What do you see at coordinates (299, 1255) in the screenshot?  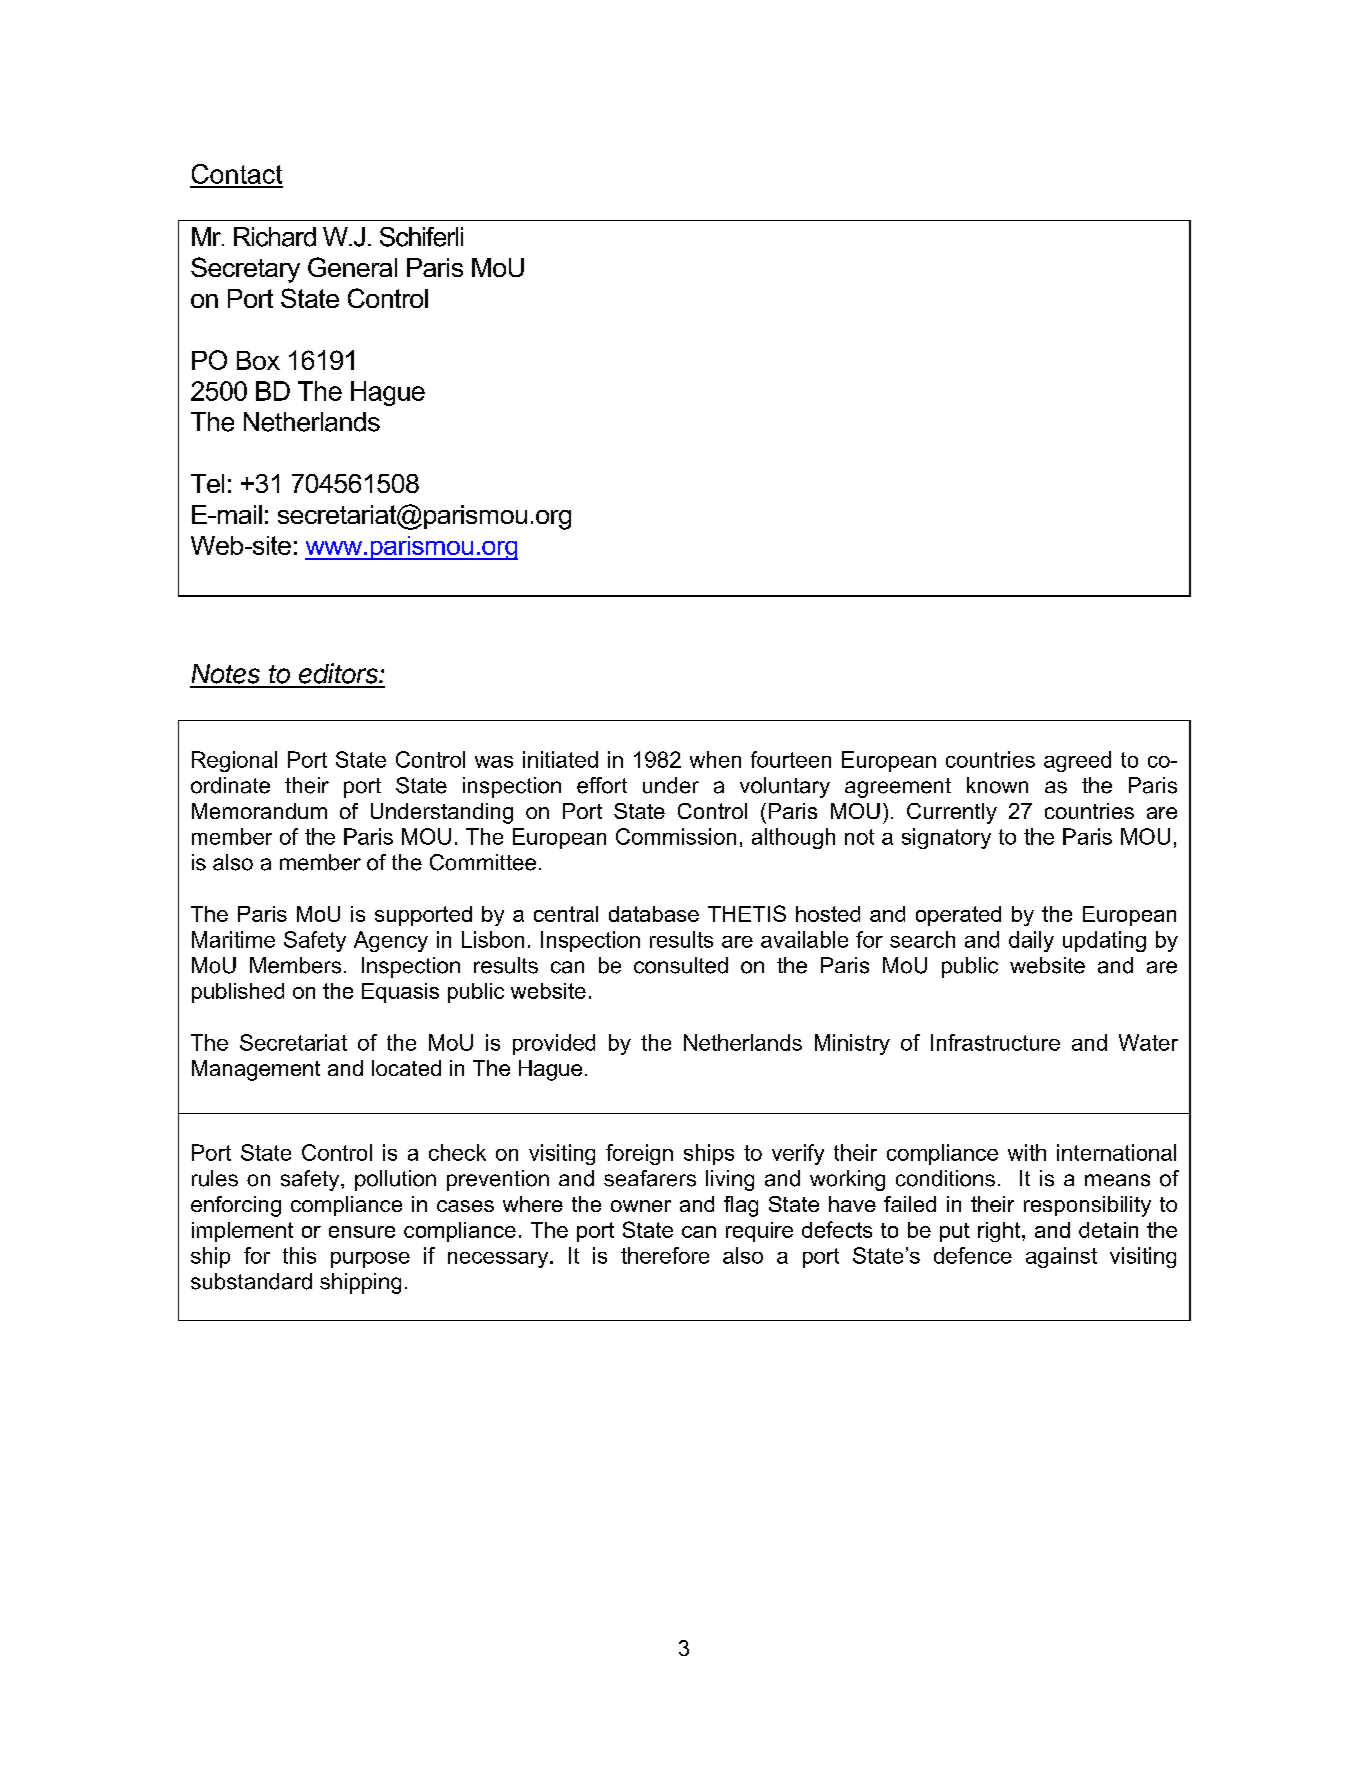 I see `this` at bounding box center [299, 1255].
